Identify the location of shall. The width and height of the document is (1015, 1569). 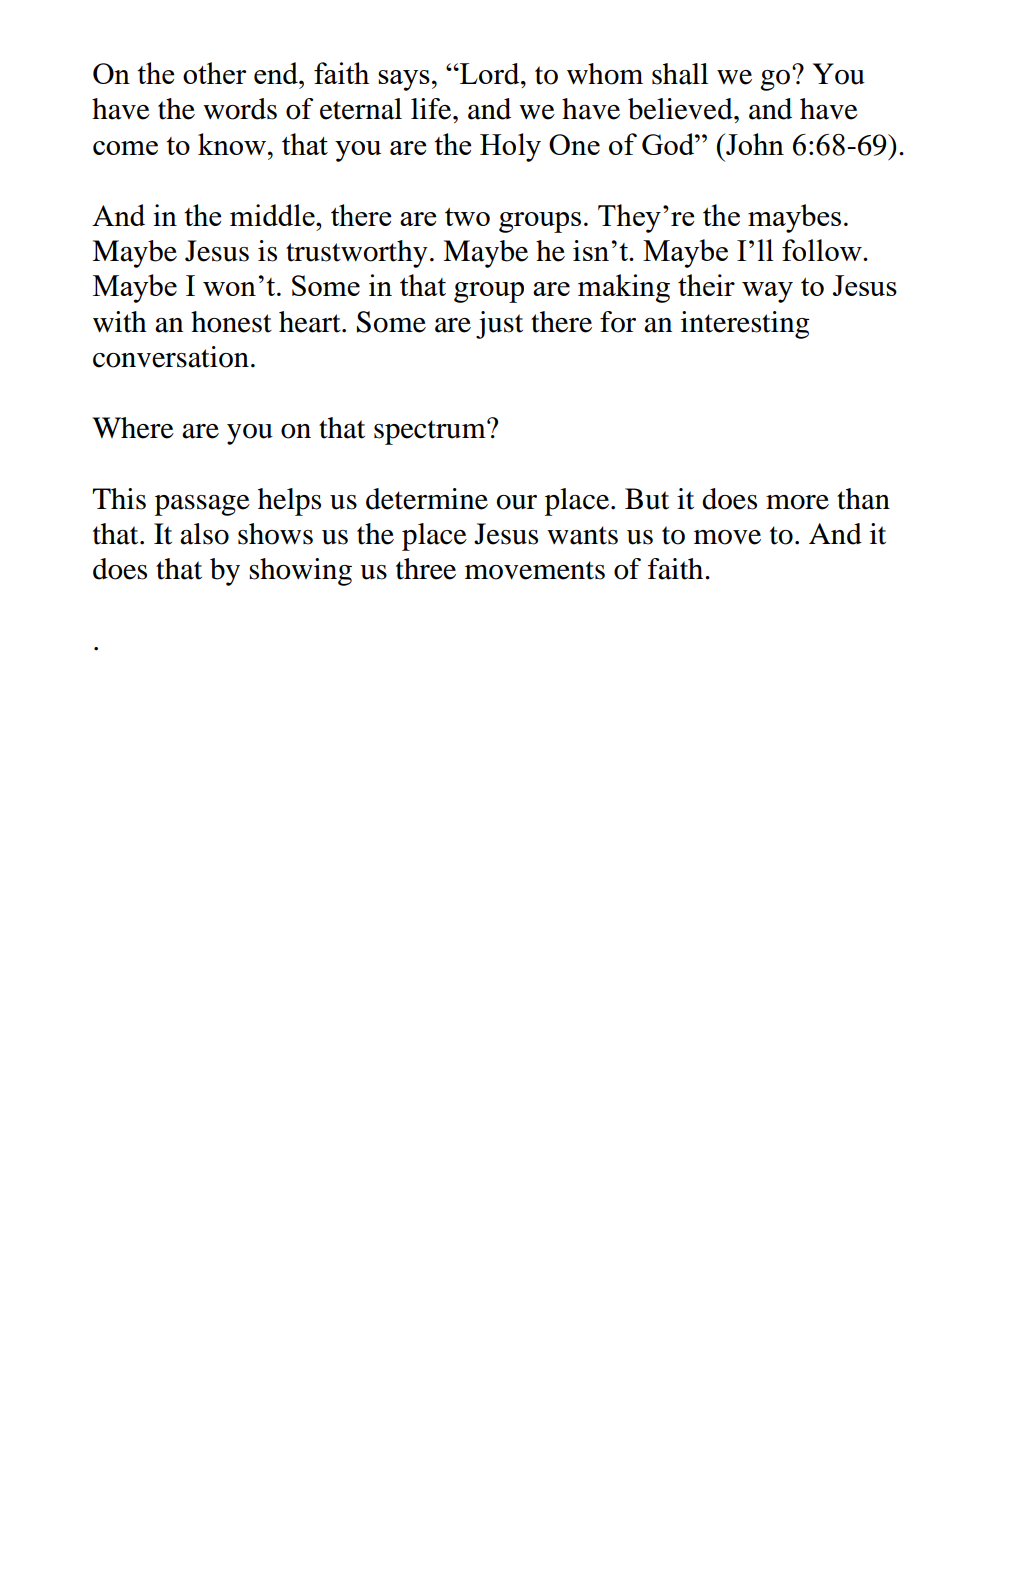
(680, 74).
